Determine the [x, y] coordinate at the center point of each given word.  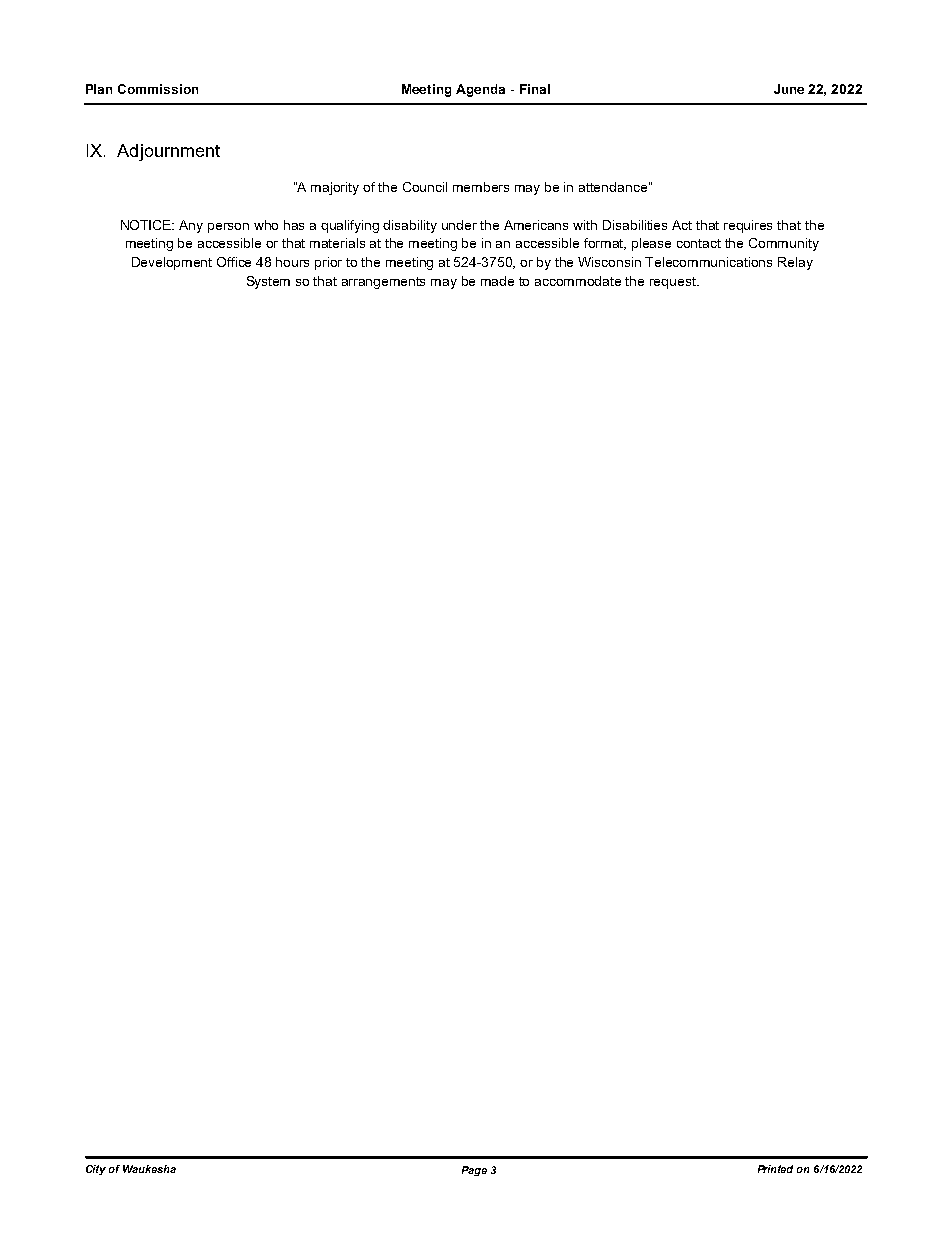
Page [474, 1171]
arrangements [383, 283]
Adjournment [168, 152]
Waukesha [149, 1169]
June [789, 89]
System [268, 282]
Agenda [480, 90]
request [674, 283]
